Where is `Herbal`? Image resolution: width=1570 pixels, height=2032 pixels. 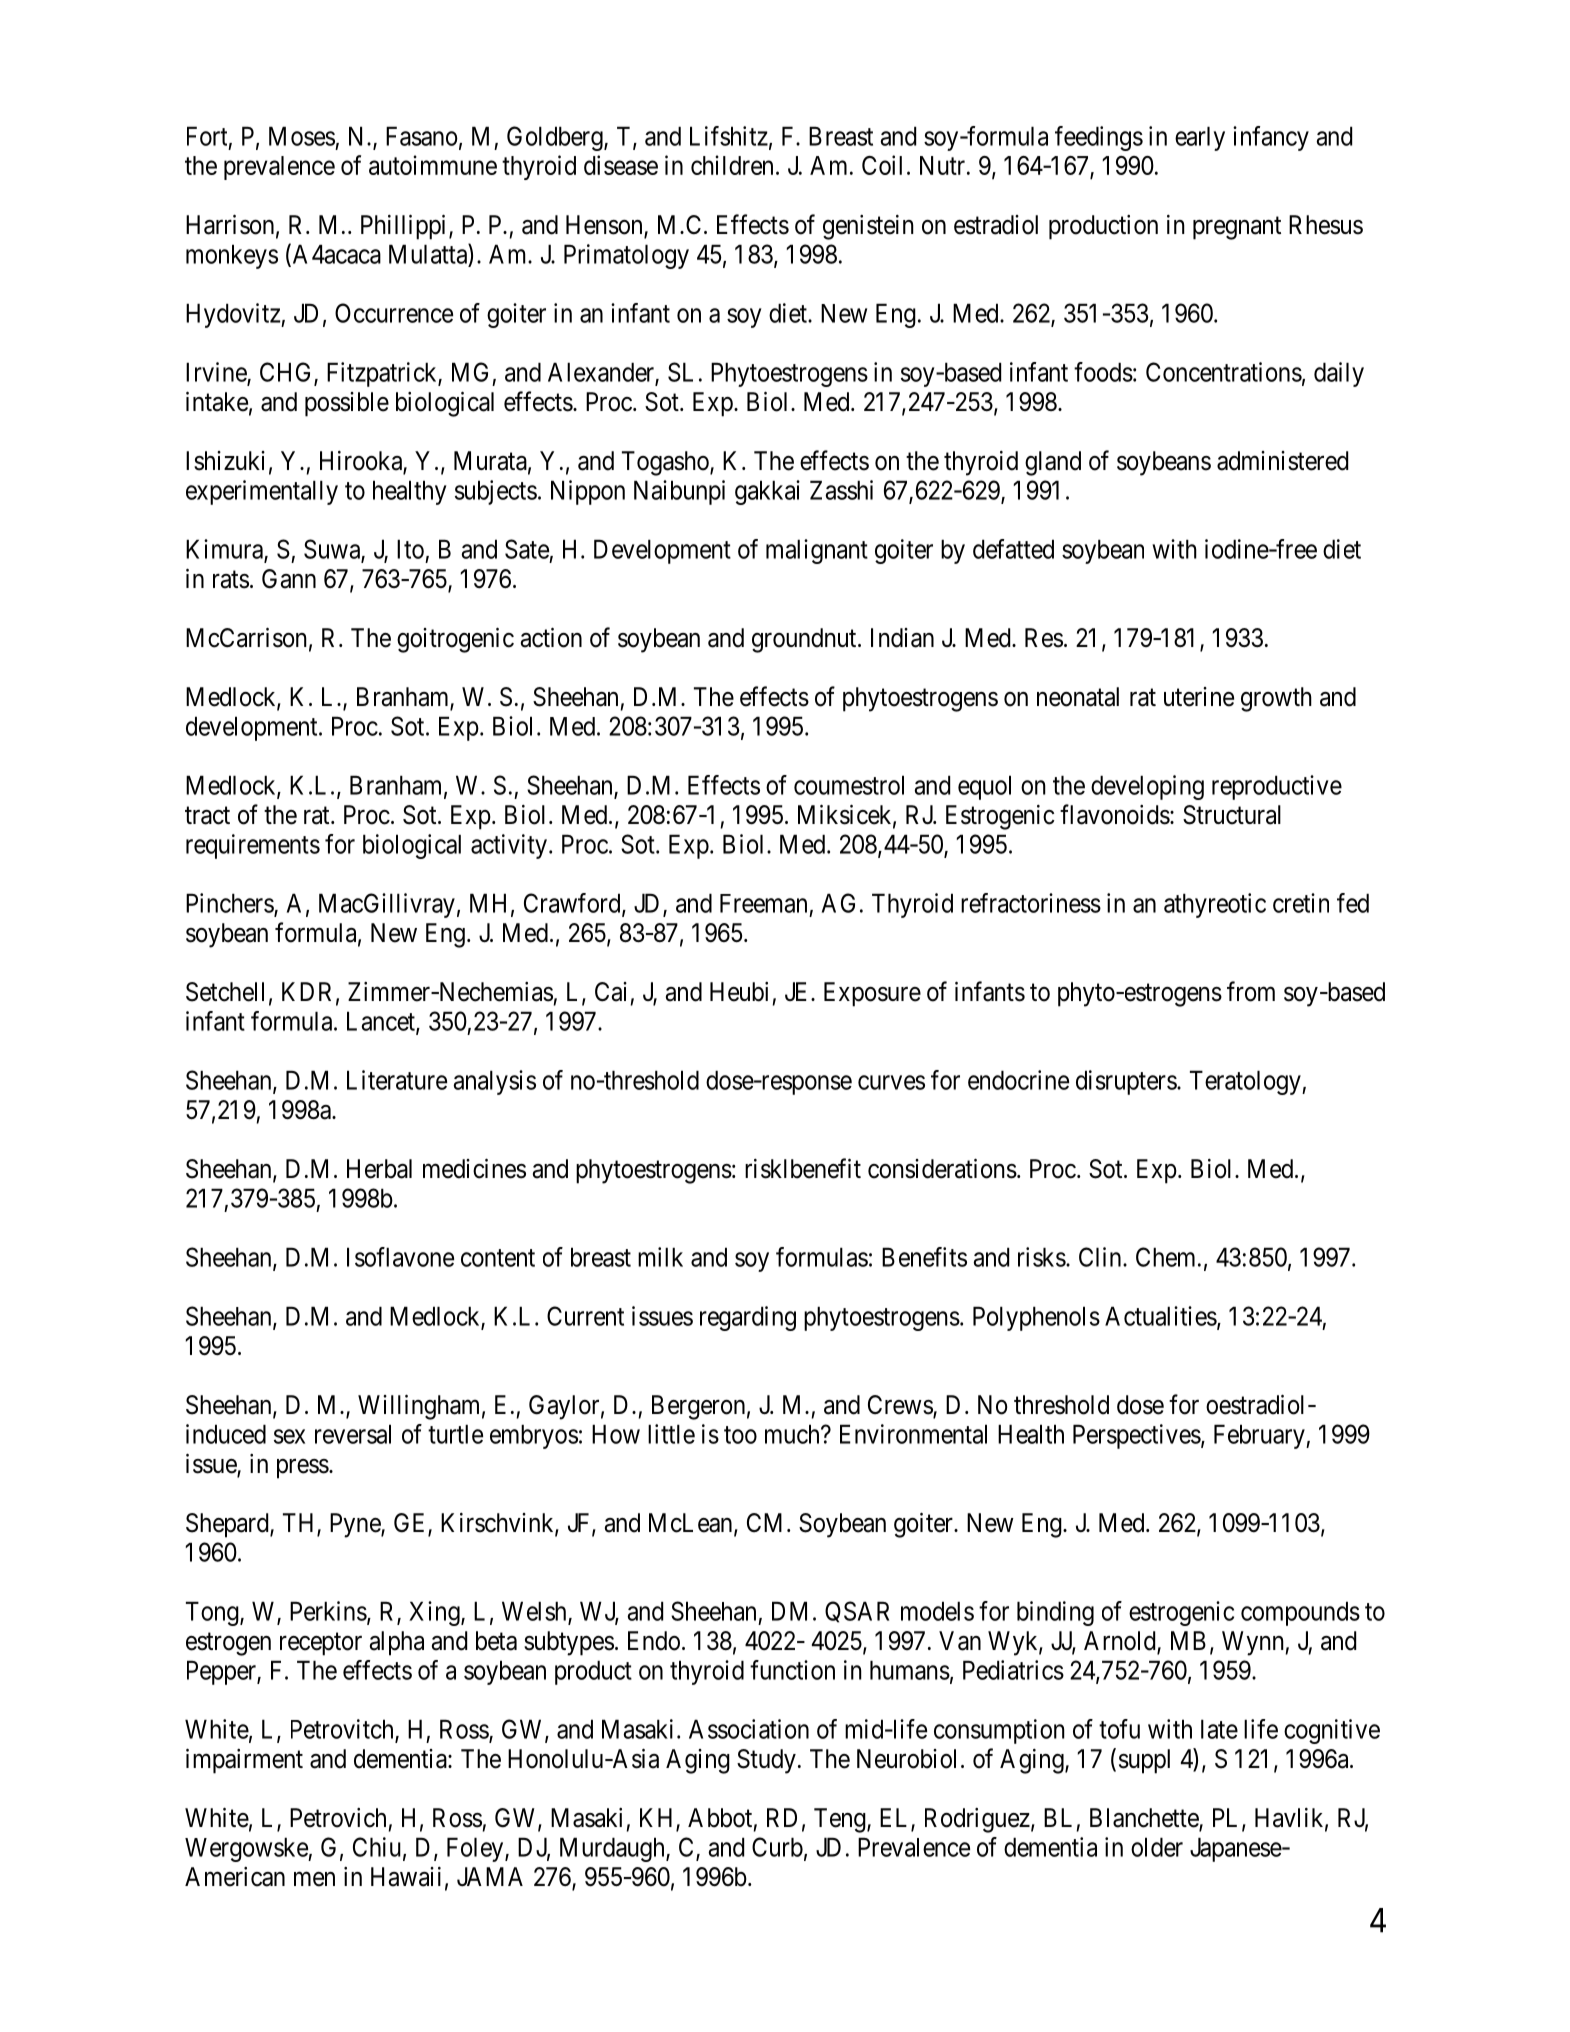
Herbal is located at coordinates (379, 1169).
